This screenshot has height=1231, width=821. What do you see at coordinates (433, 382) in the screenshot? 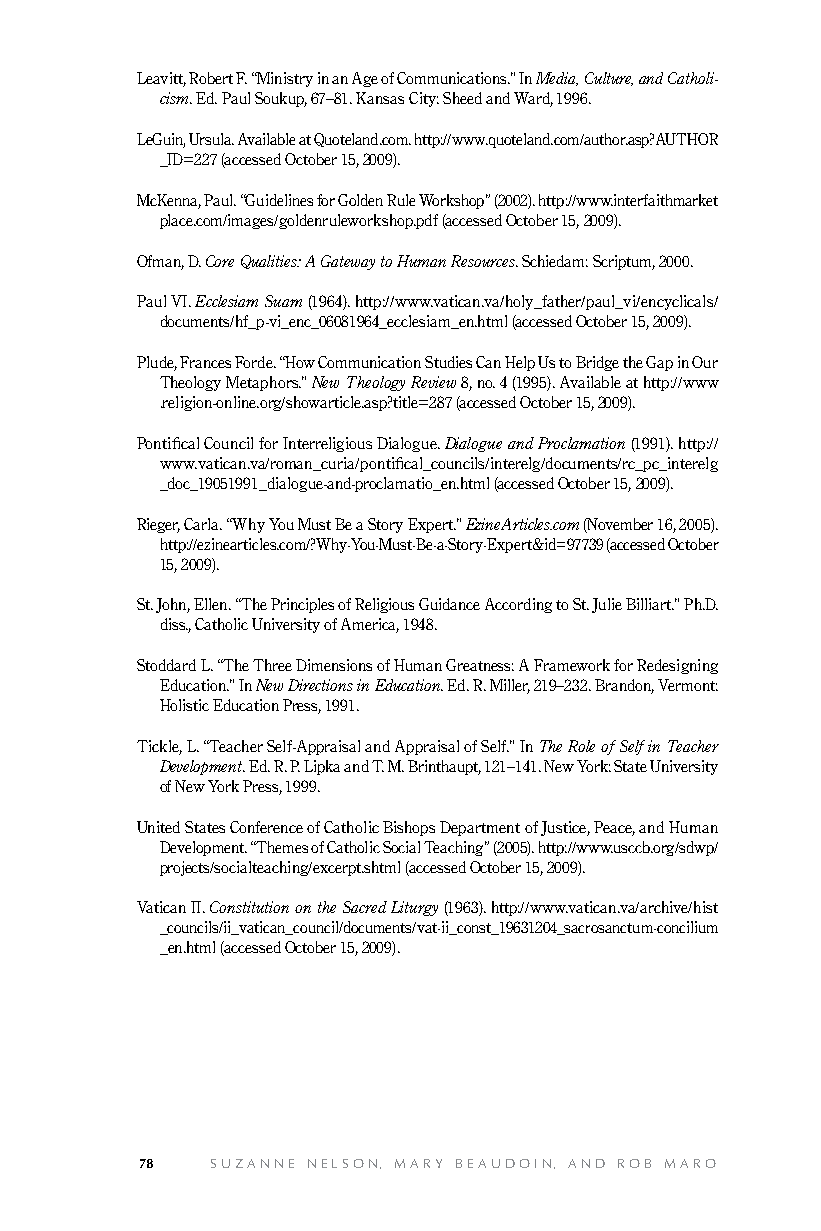
I see `Review` at bounding box center [433, 382].
